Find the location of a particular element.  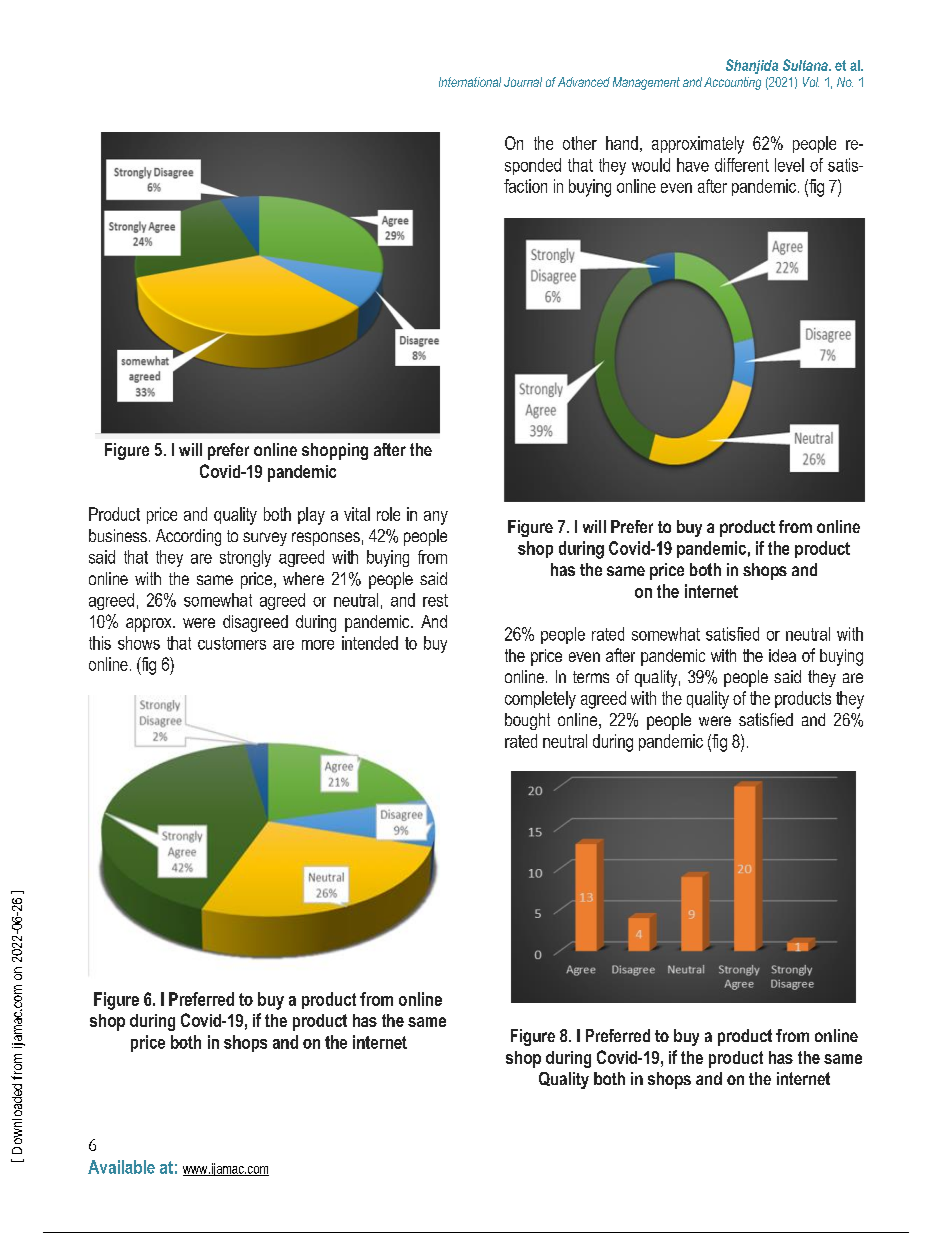

International is located at coordinates (470, 82).
